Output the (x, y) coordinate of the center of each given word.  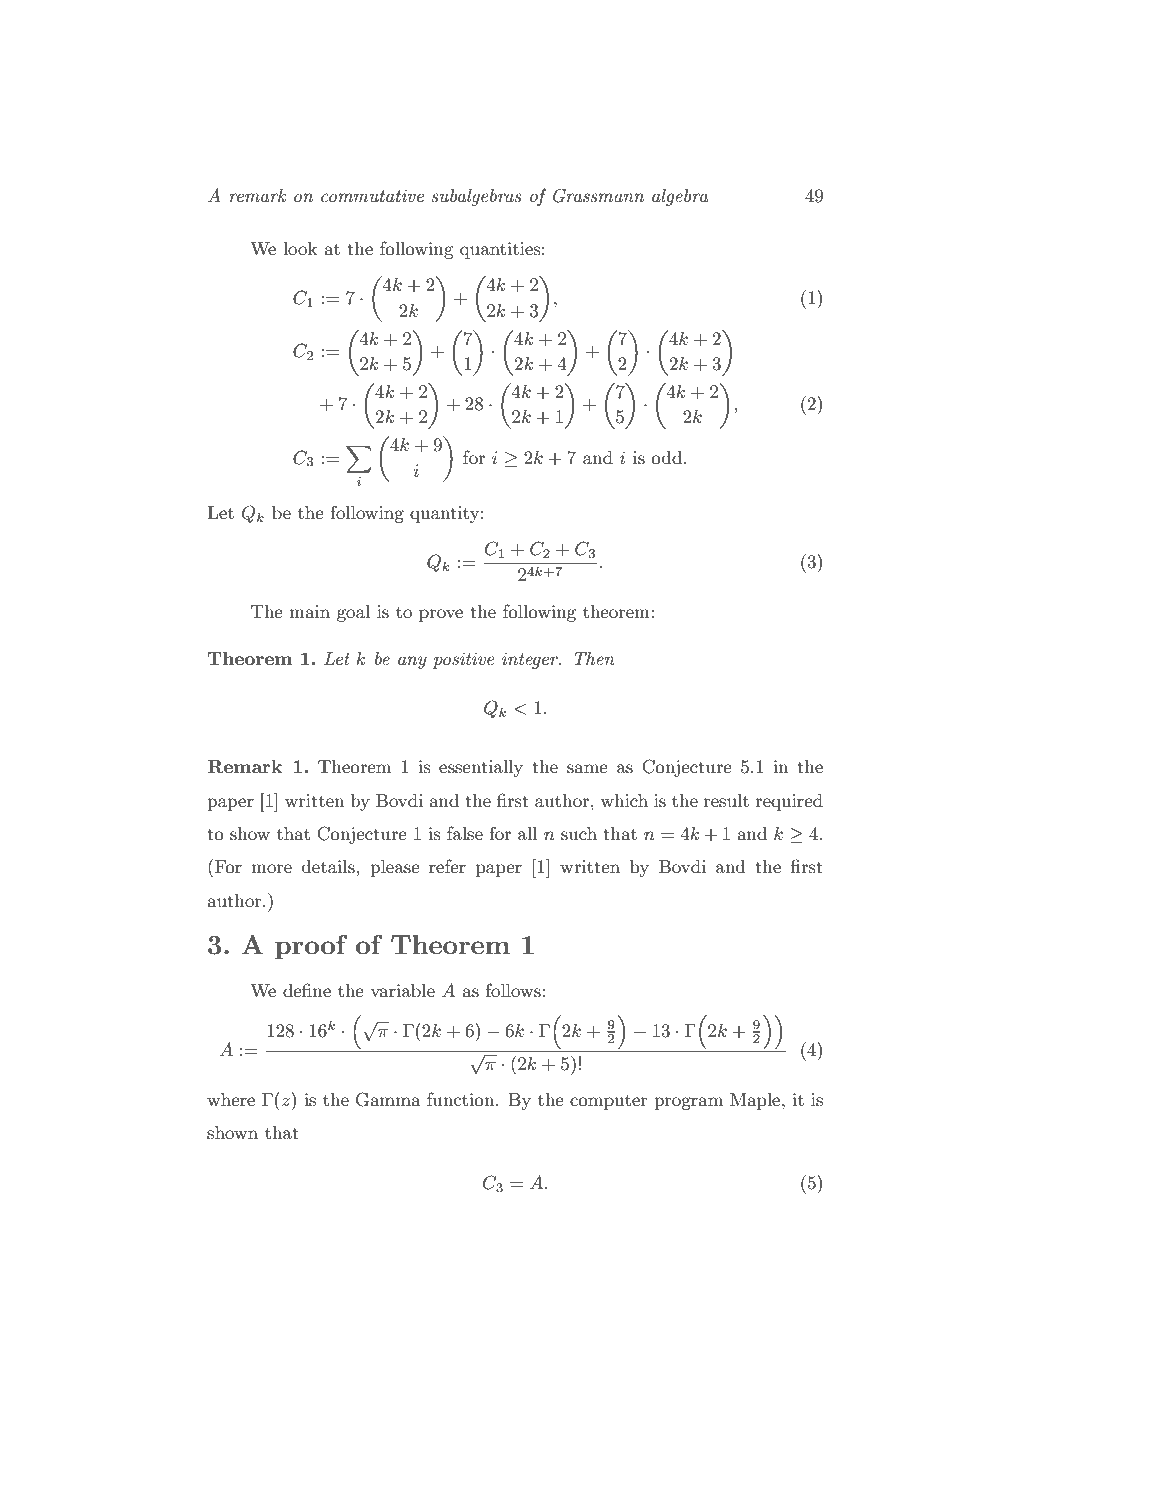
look (300, 248)
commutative (372, 195)
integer (531, 660)
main (309, 611)
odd (666, 457)
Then (594, 658)
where (231, 1099)
